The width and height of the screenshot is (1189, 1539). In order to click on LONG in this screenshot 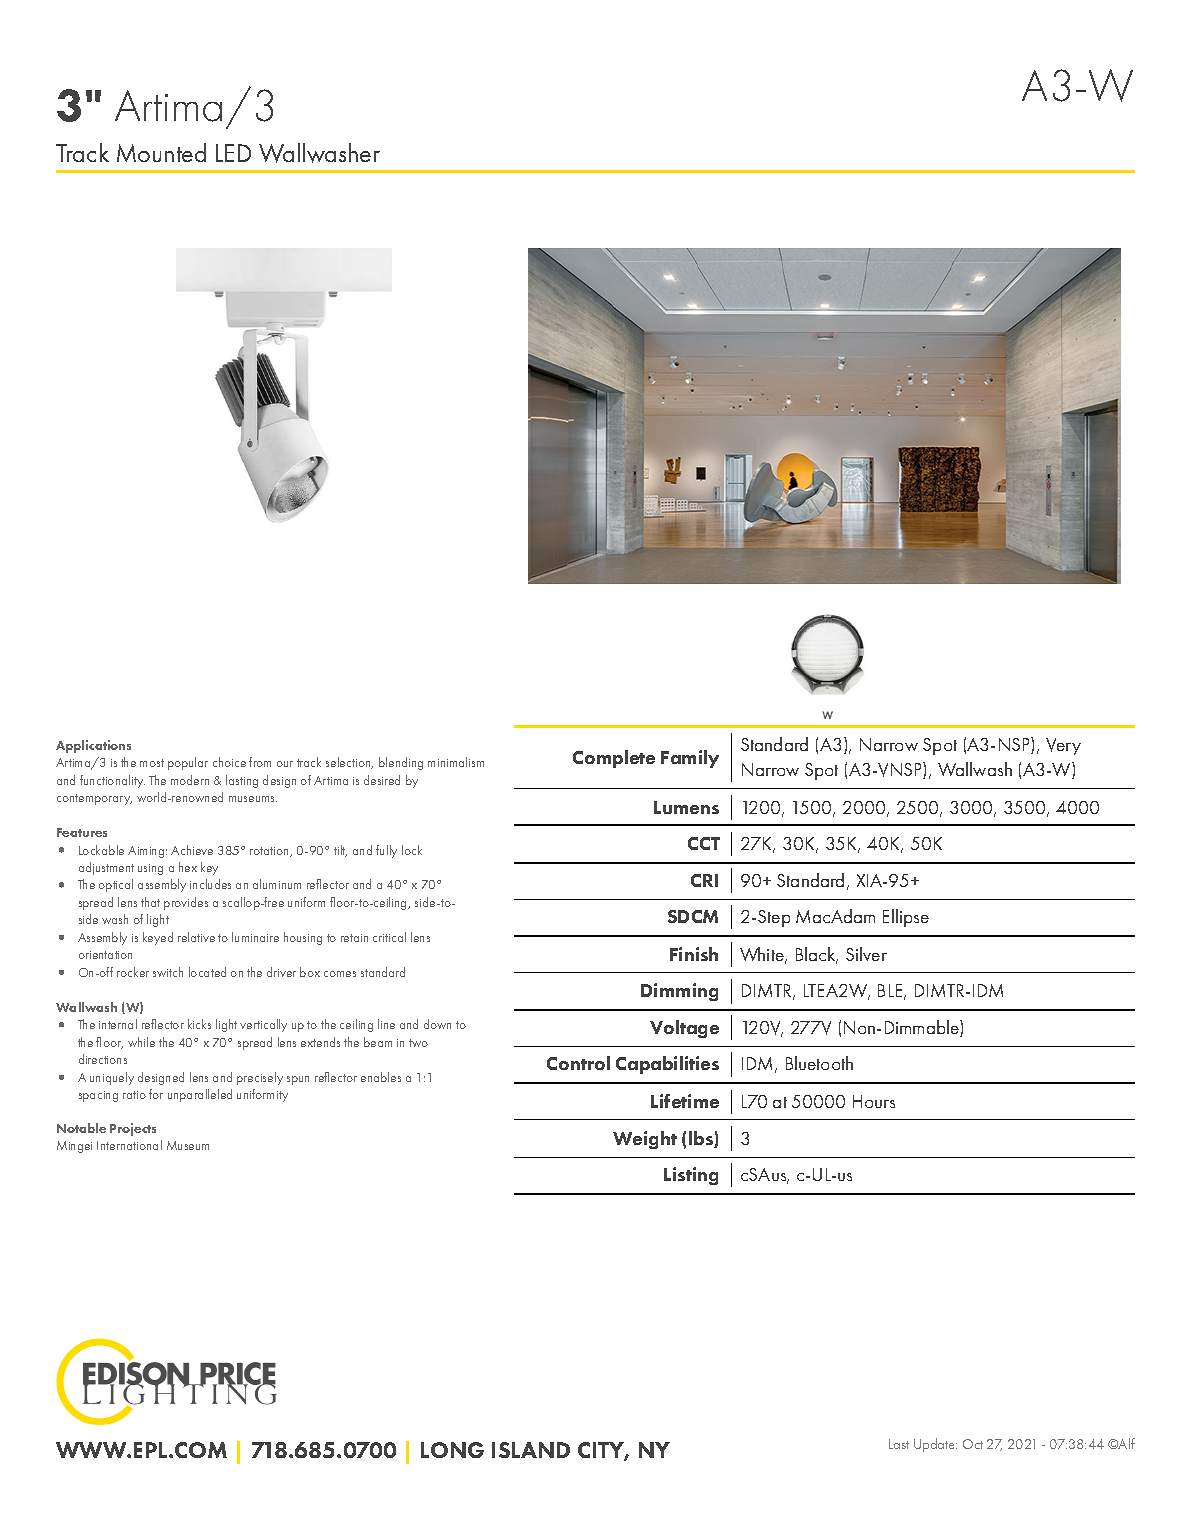, I will do `click(452, 1450)`.
